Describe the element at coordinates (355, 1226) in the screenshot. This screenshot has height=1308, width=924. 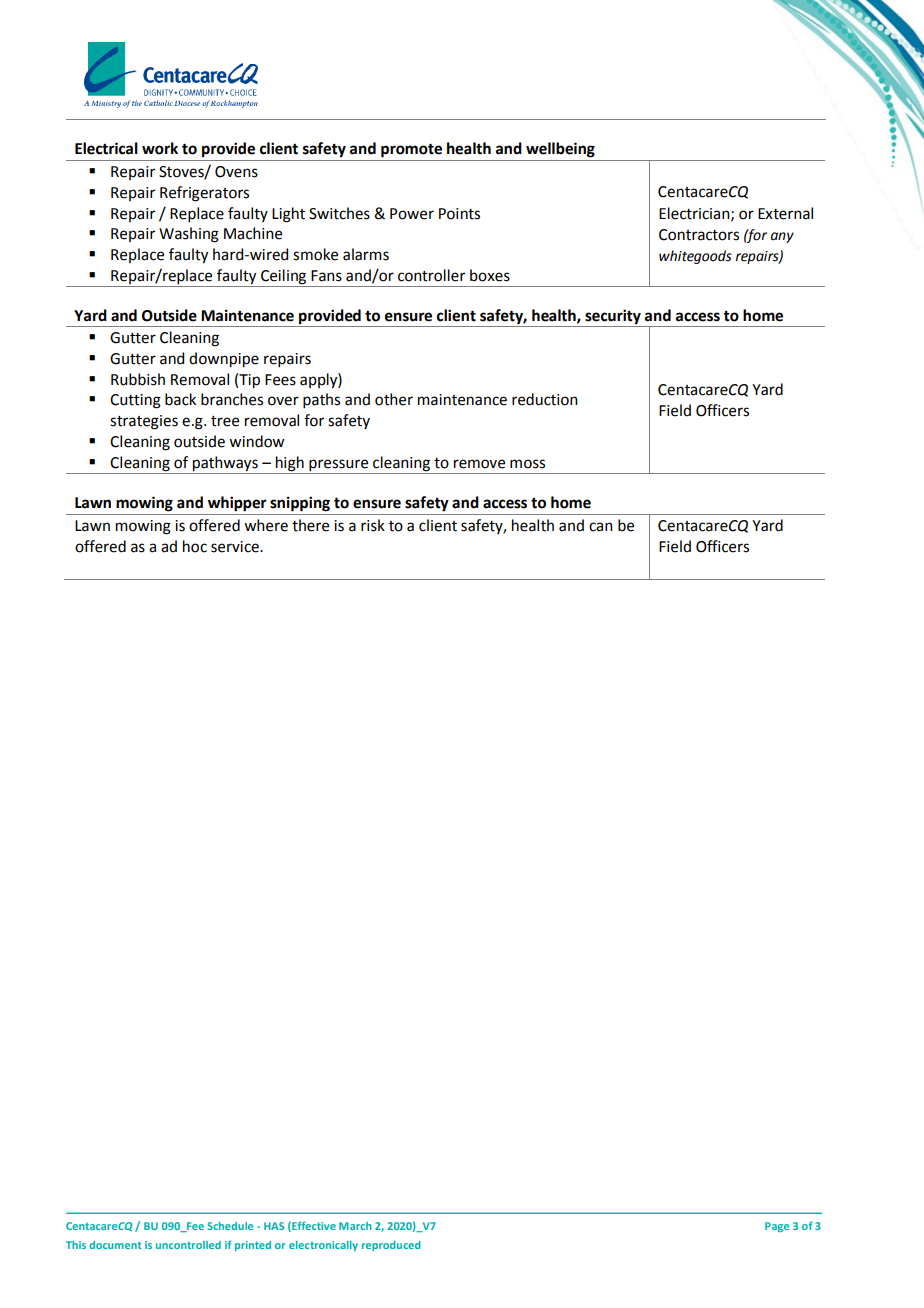
I see `March` at that location.
